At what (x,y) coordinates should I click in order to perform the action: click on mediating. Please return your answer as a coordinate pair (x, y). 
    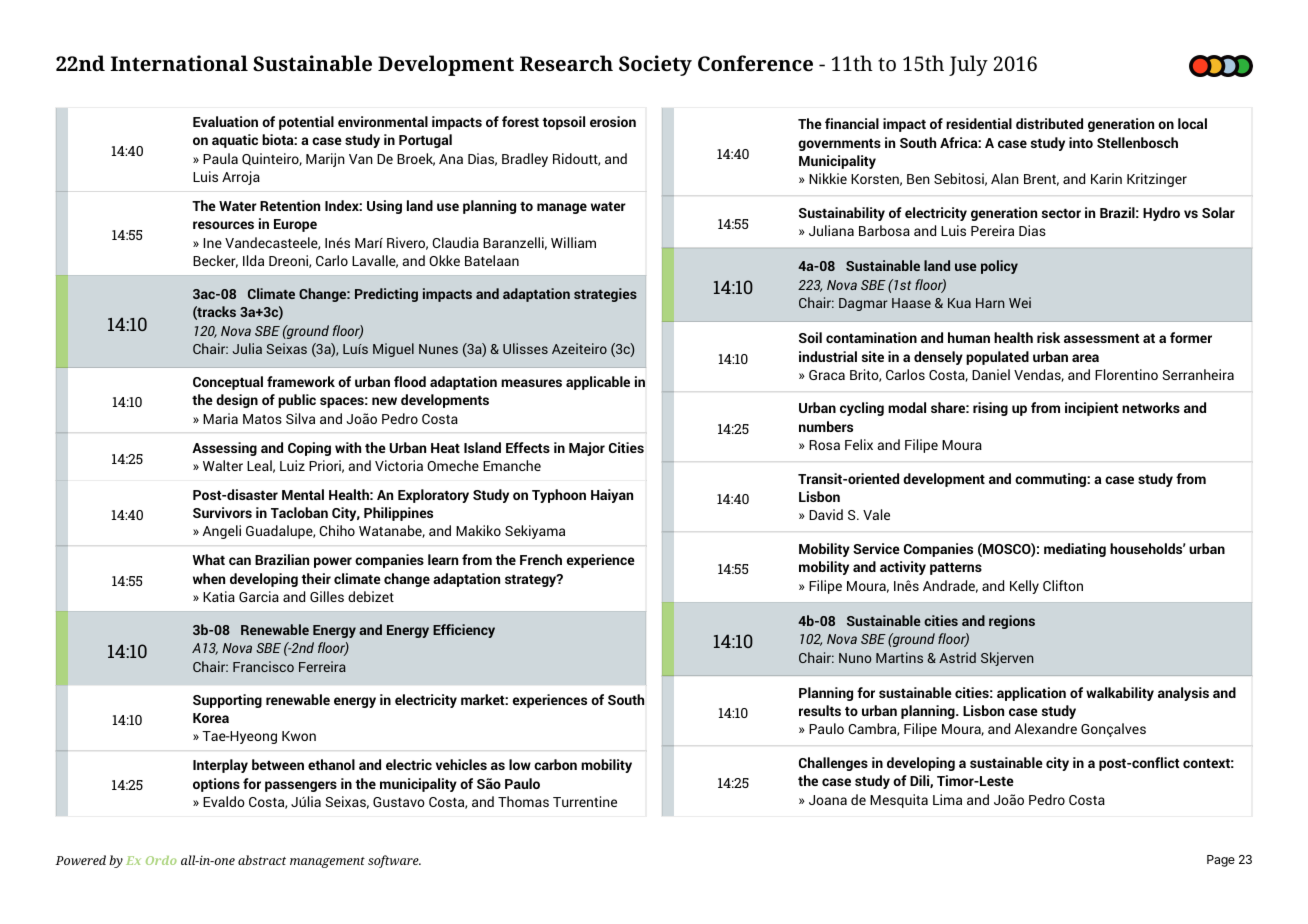
    Looking at the image, I should click on (1075, 550).
